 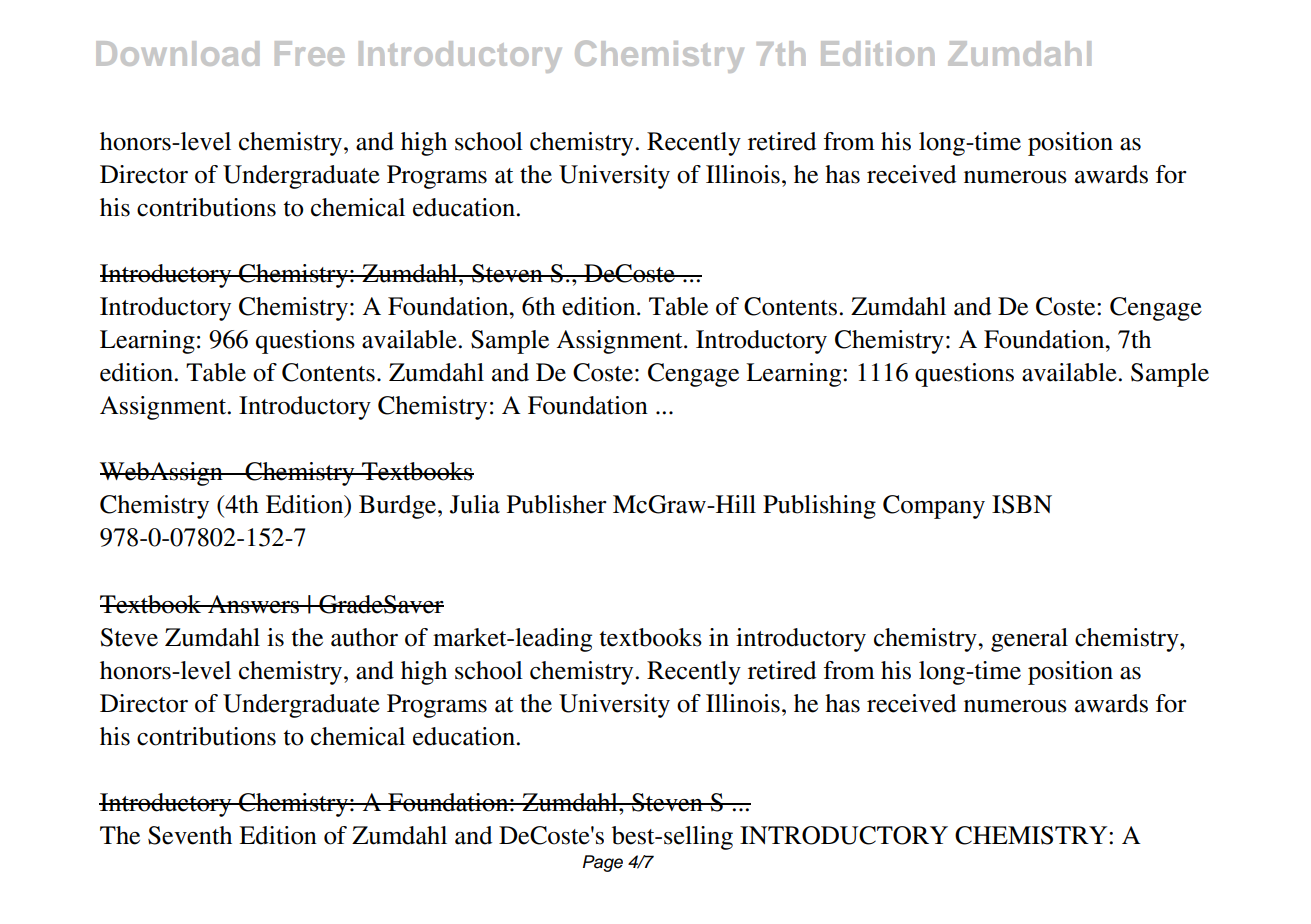 What do you see at coordinates (1029, 640) in the image?
I see `general` at bounding box center [1029, 640].
